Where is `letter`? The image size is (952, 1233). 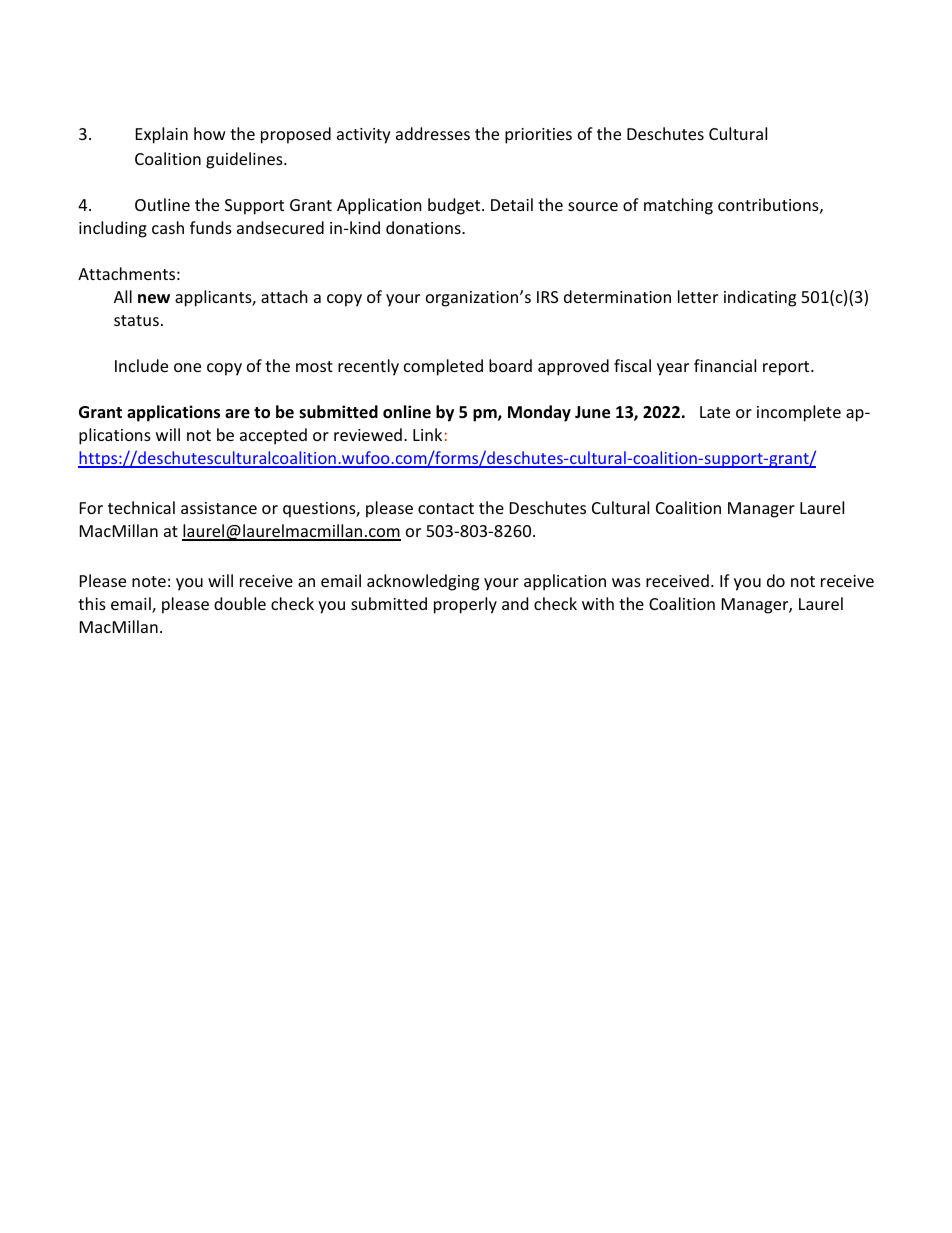 letter is located at coordinates (698, 296).
